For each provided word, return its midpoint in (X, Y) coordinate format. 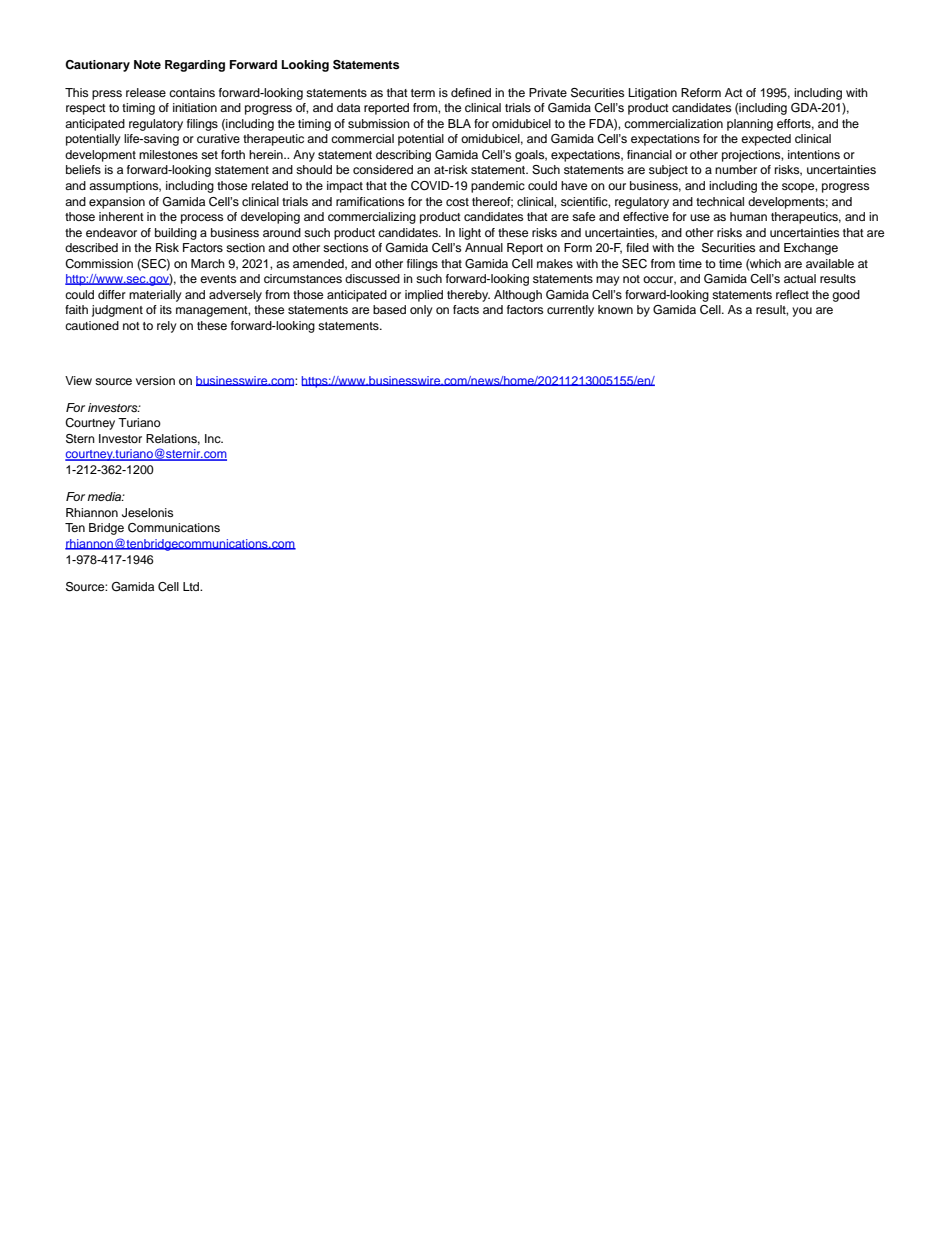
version (155, 380)
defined (471, 92)
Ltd (192, 586)
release (146, 92)
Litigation (653, 94)
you (802, 312)
